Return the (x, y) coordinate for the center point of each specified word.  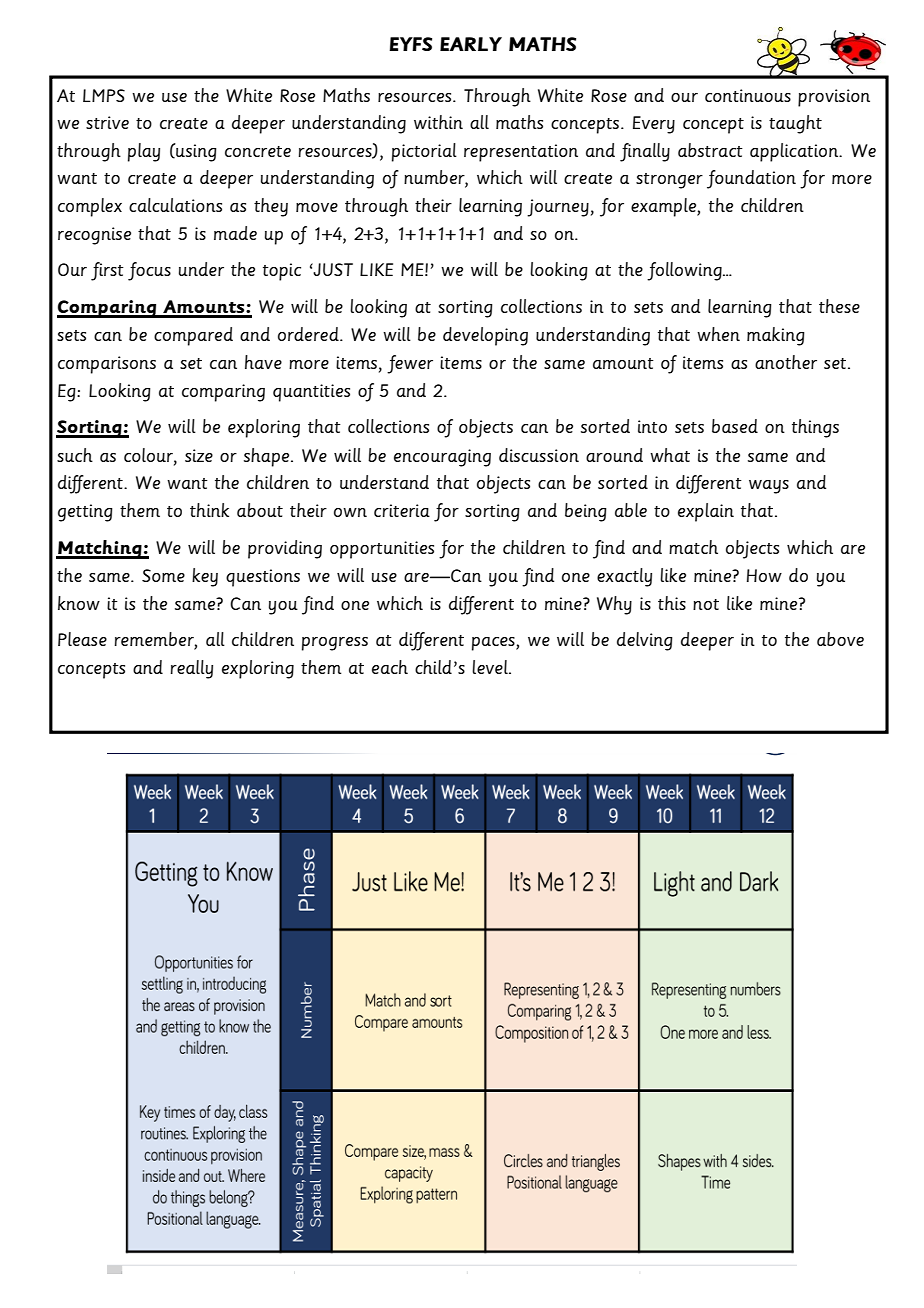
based (735, 426)
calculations (175, 205)
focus (149, 271)
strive (107, 122)
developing (485, 336)
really (192, 669)
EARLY (471, 44)
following (685, 271)
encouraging (442, 458)
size (199, 455)
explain (706, 512)
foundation (751, 179)
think (209, 510)
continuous (748, 95)
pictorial (424, 152)
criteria (402, 510)
